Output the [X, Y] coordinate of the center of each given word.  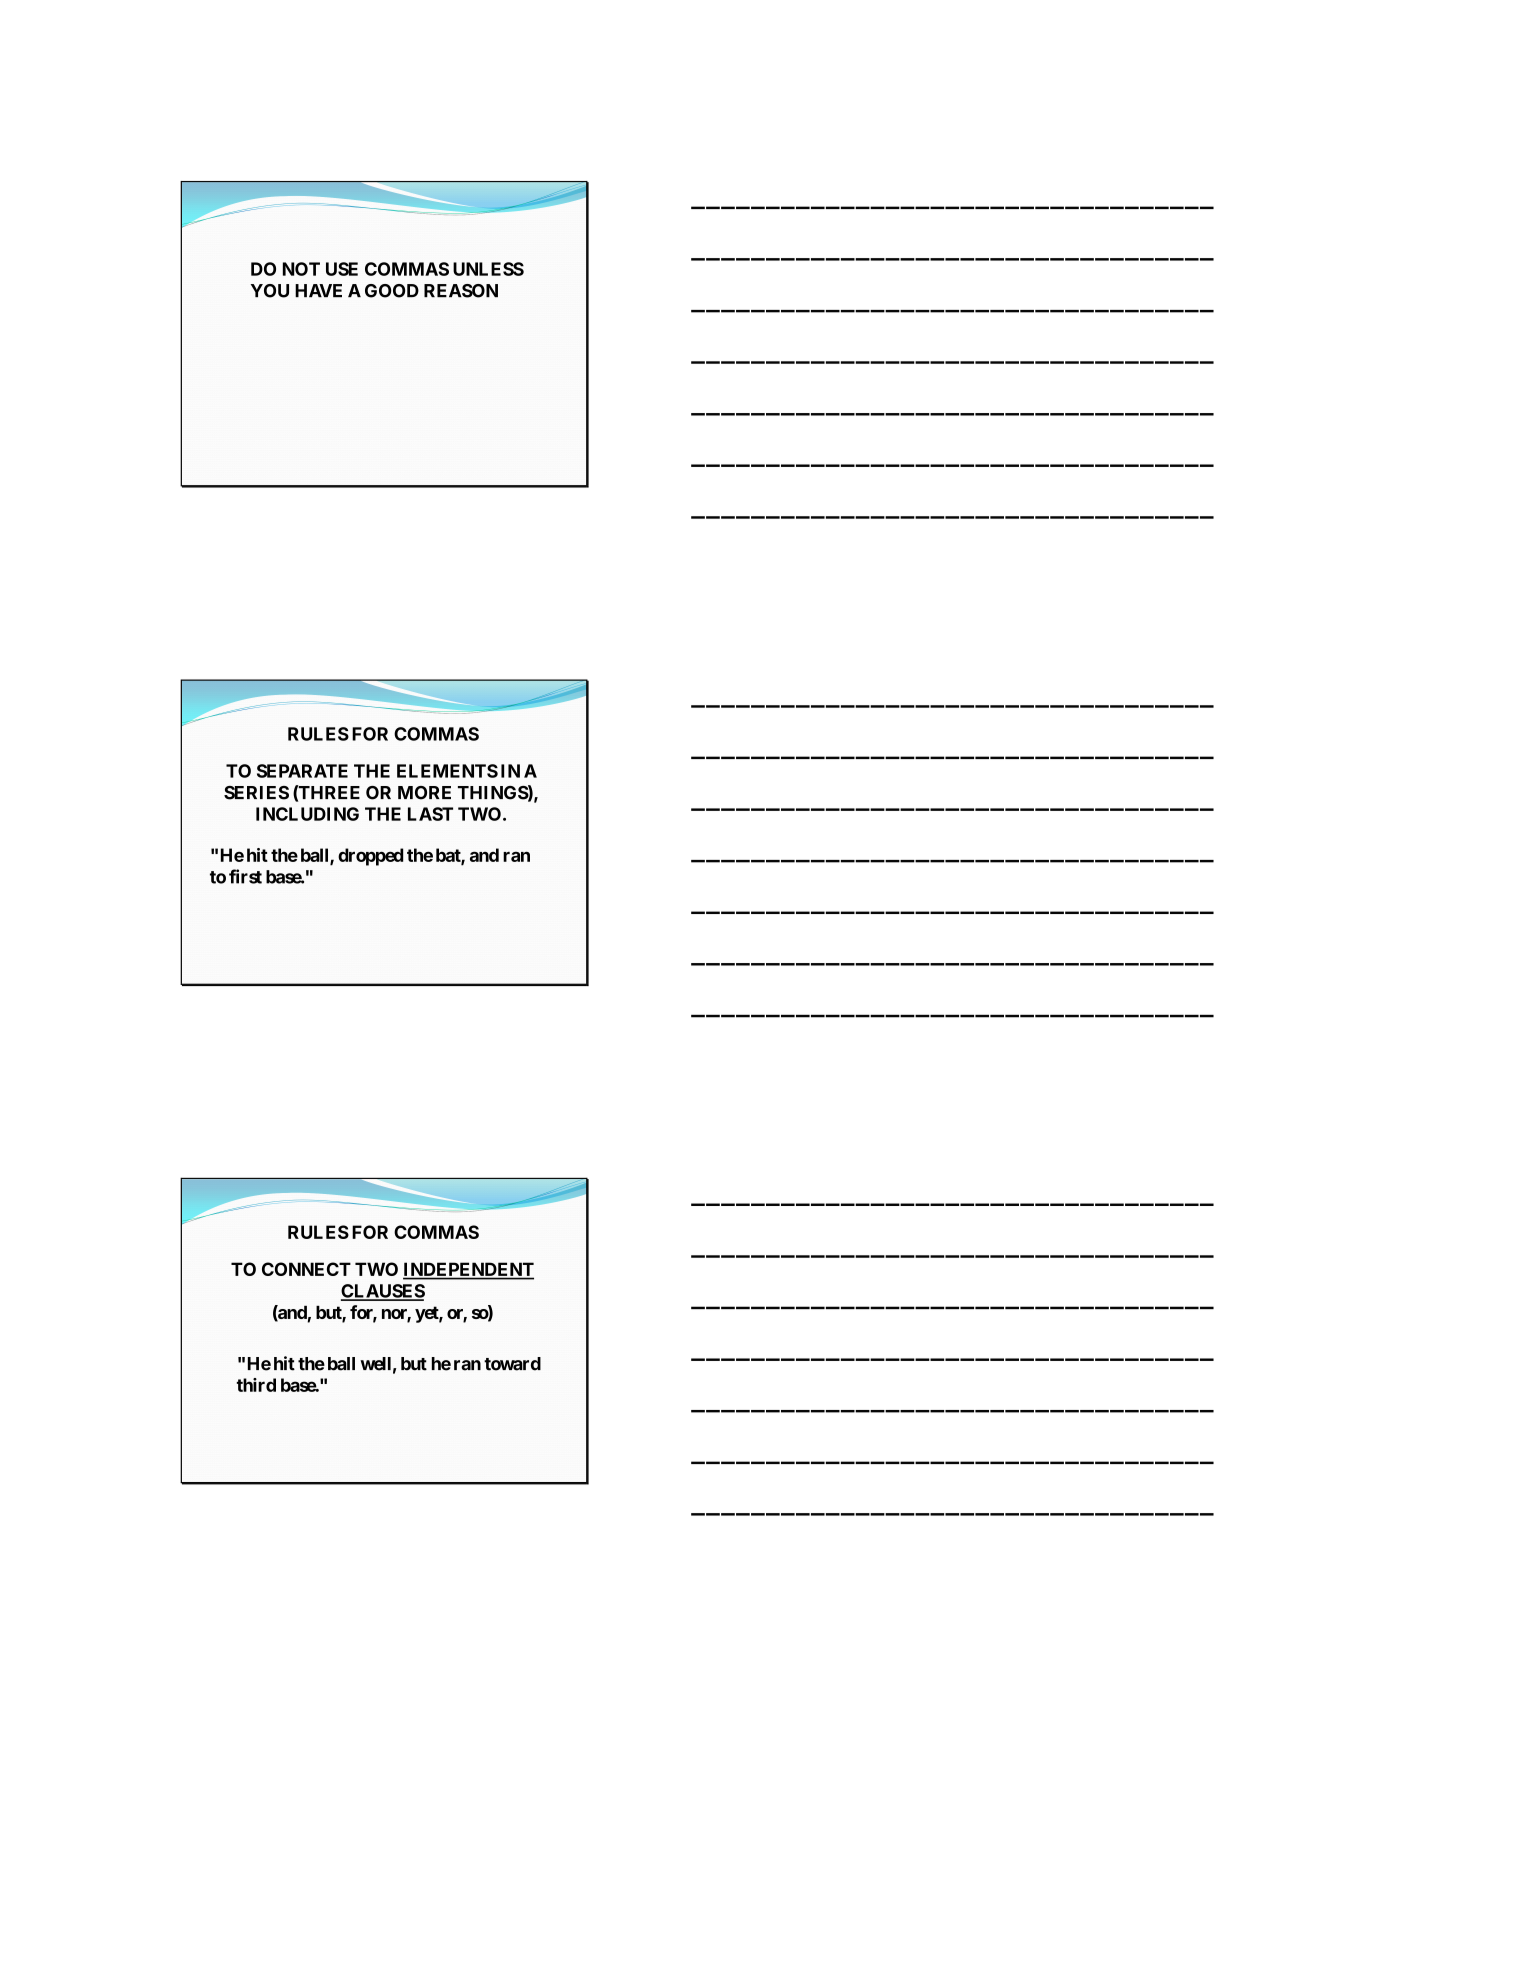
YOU [270, 291]
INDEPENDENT [468, 1270]
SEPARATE [302, 771]
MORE [424, 793]
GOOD [392, 291]
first [245, 876]
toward [512, 1364]
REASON [461, 291]
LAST [430, 814]
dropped [370, 857]
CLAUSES [383, 1292]
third [256, 1385]
